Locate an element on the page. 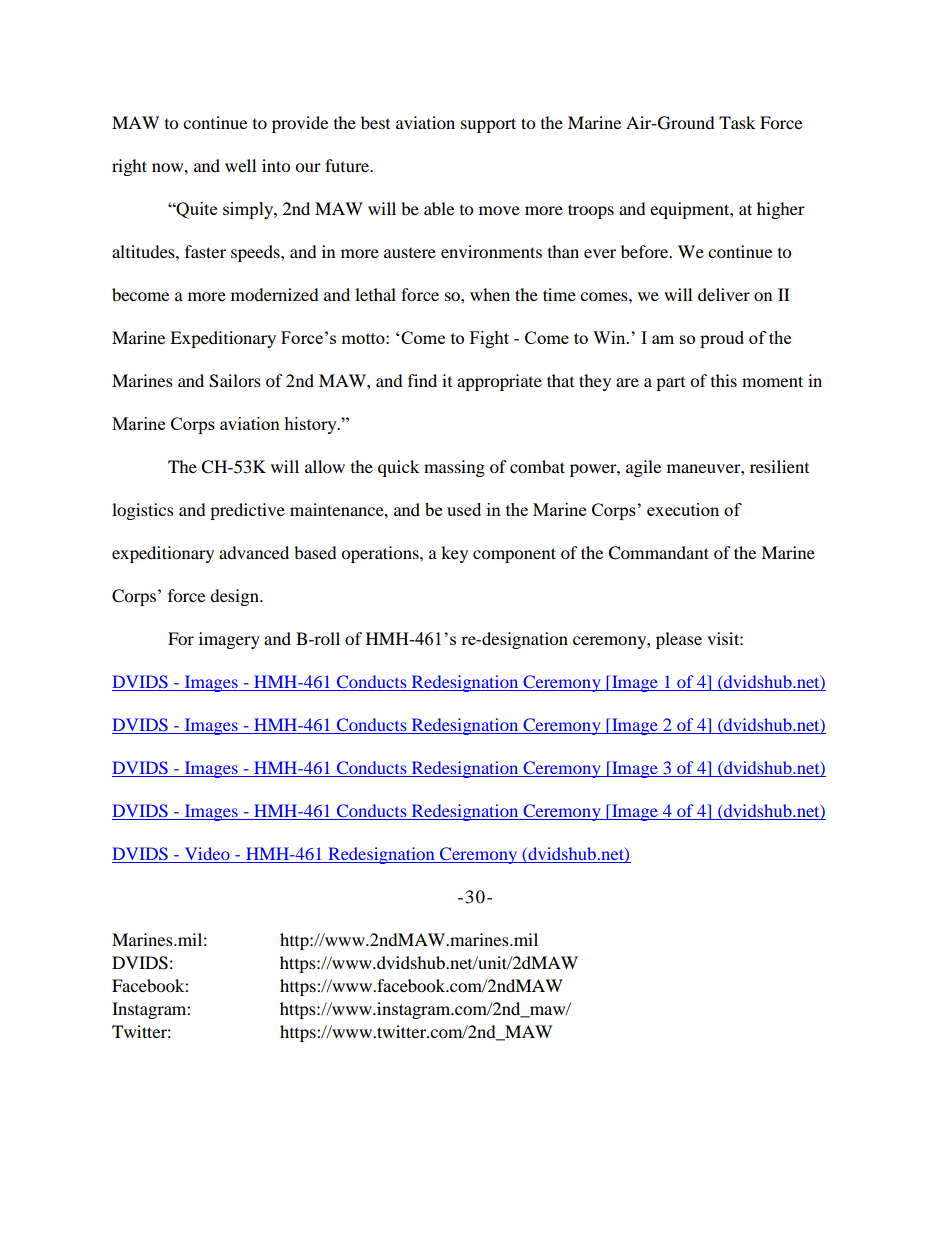  support is located at coordinates (488, 125).
